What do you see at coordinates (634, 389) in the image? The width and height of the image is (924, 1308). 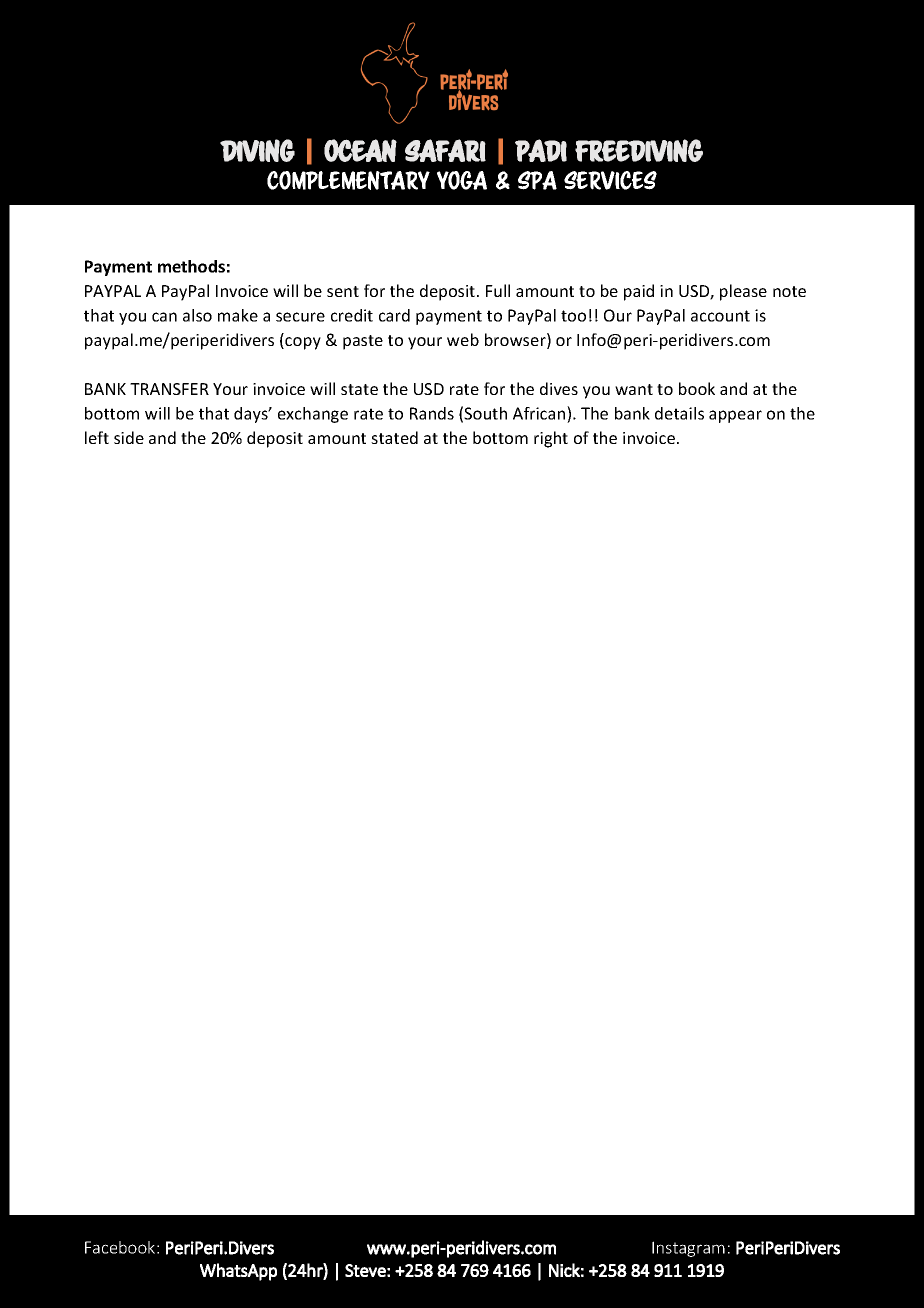 I see `want` at bounding box center [634, 389].
